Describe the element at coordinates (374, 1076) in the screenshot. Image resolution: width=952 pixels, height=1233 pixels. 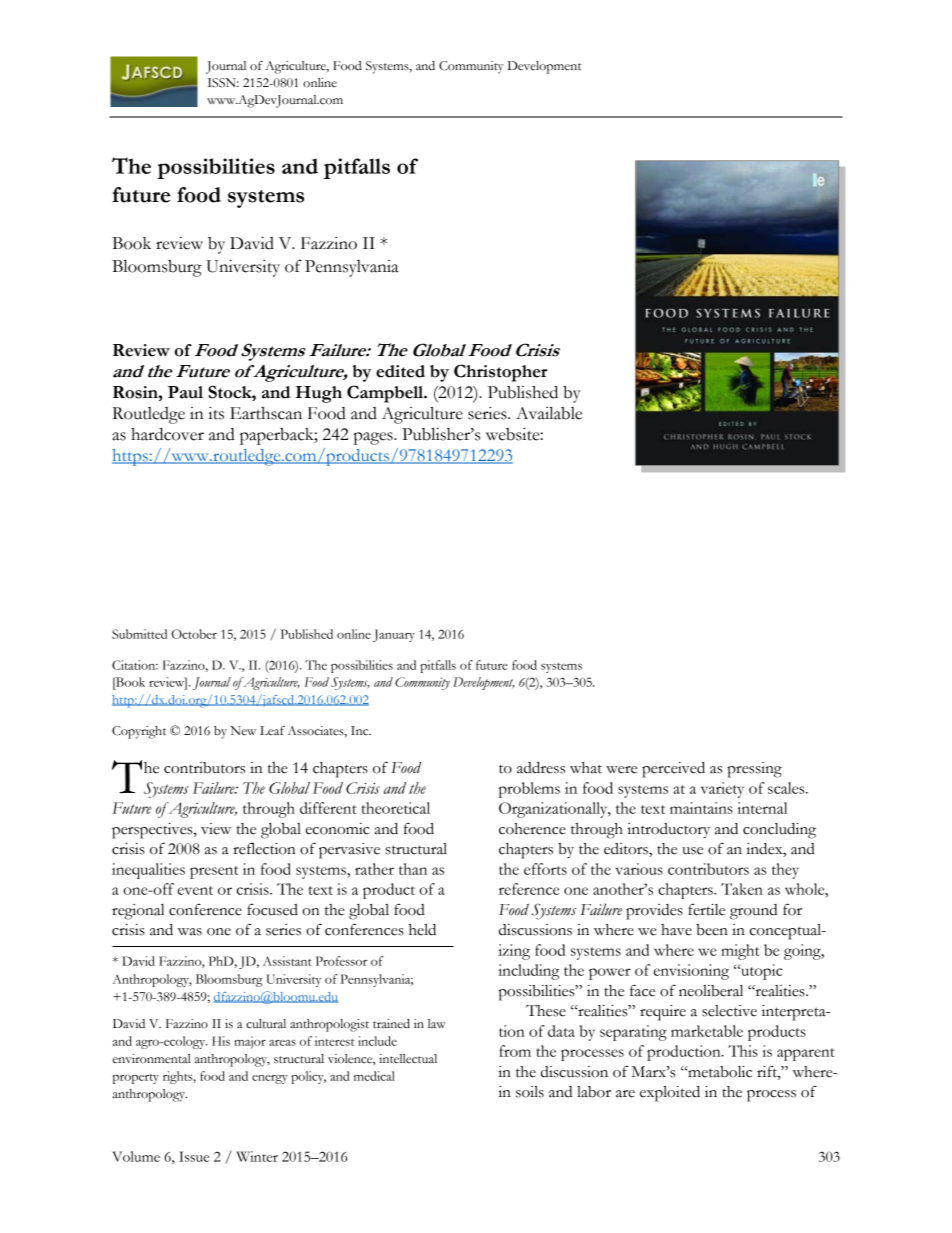
I see `medical` at that location.
